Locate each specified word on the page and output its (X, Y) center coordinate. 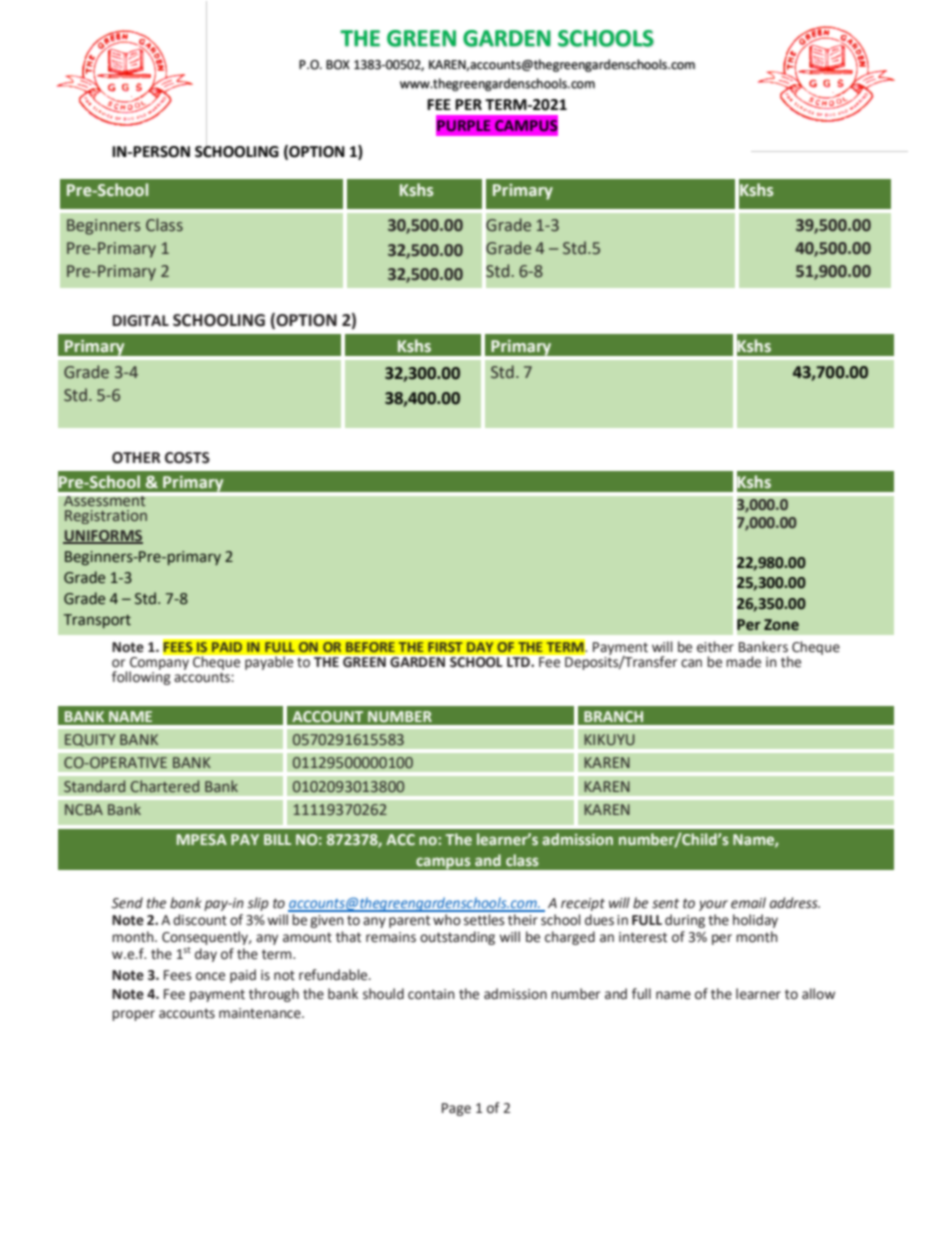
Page (456, 1109)
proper (133, 1015)
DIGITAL (140, 321)
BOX (338, 65)
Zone (781, 625)
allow (818, 994)
